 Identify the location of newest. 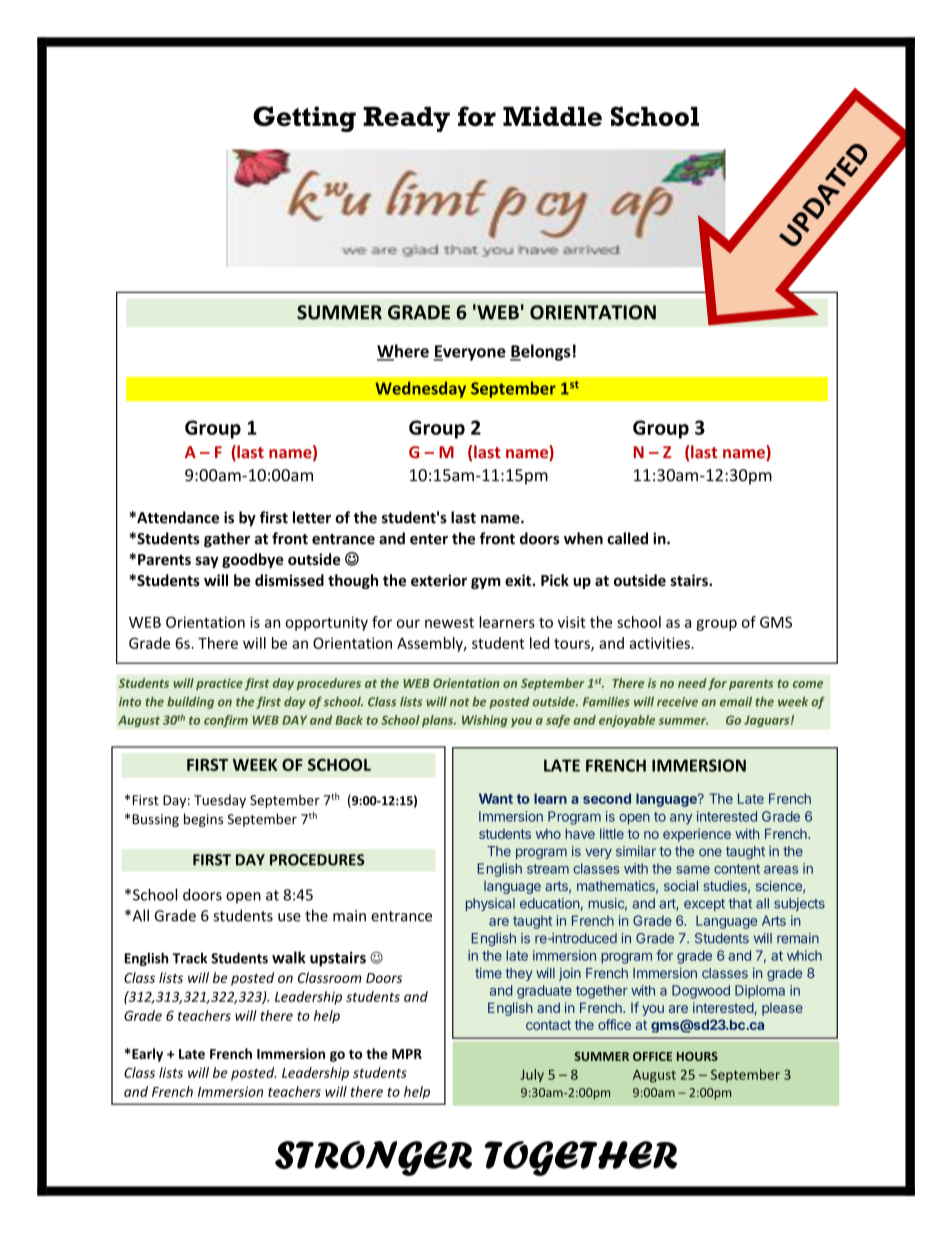
(449, 623).
